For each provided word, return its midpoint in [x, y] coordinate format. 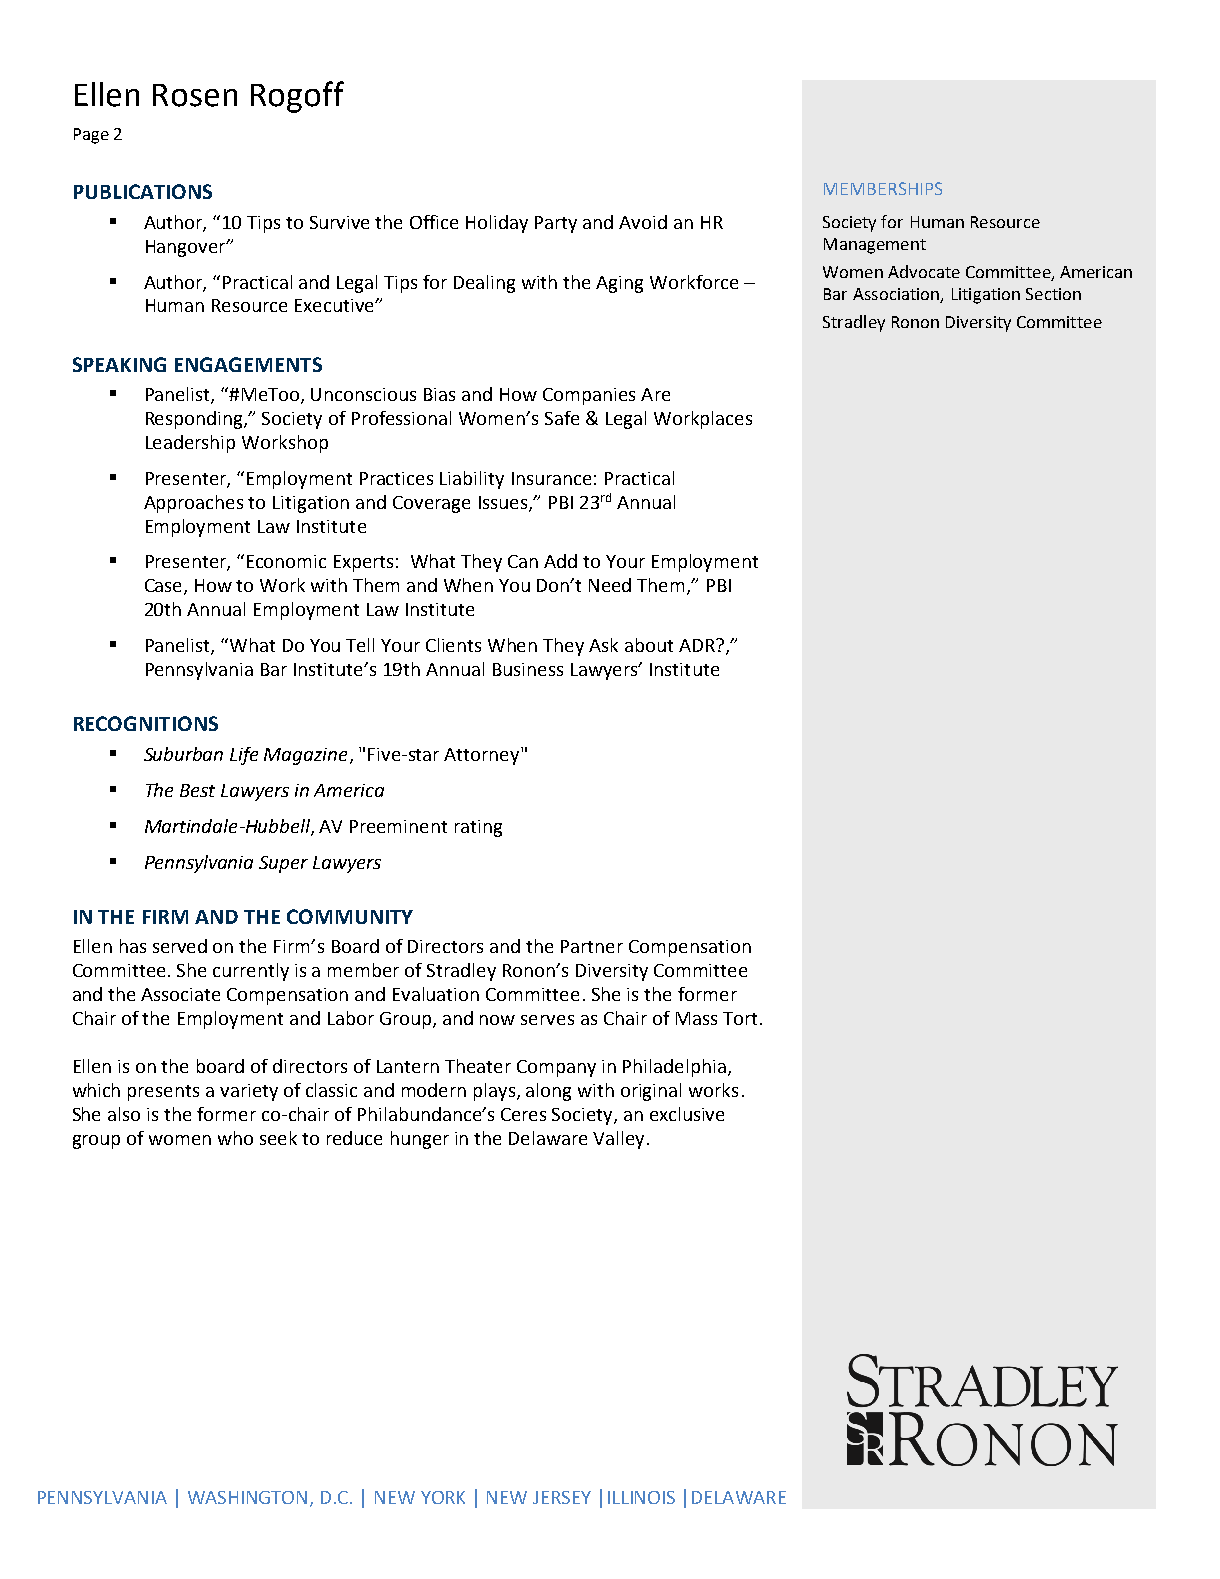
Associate [180, 994]
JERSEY [562, 1497]
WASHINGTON [247, 1497]
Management [875, 246]
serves [547, 1020]
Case [165, 587]
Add [560, 561]
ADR [698, 645]
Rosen [195, 95]
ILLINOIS [641, 1497]
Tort [740, 1018]
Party [556, 224]
